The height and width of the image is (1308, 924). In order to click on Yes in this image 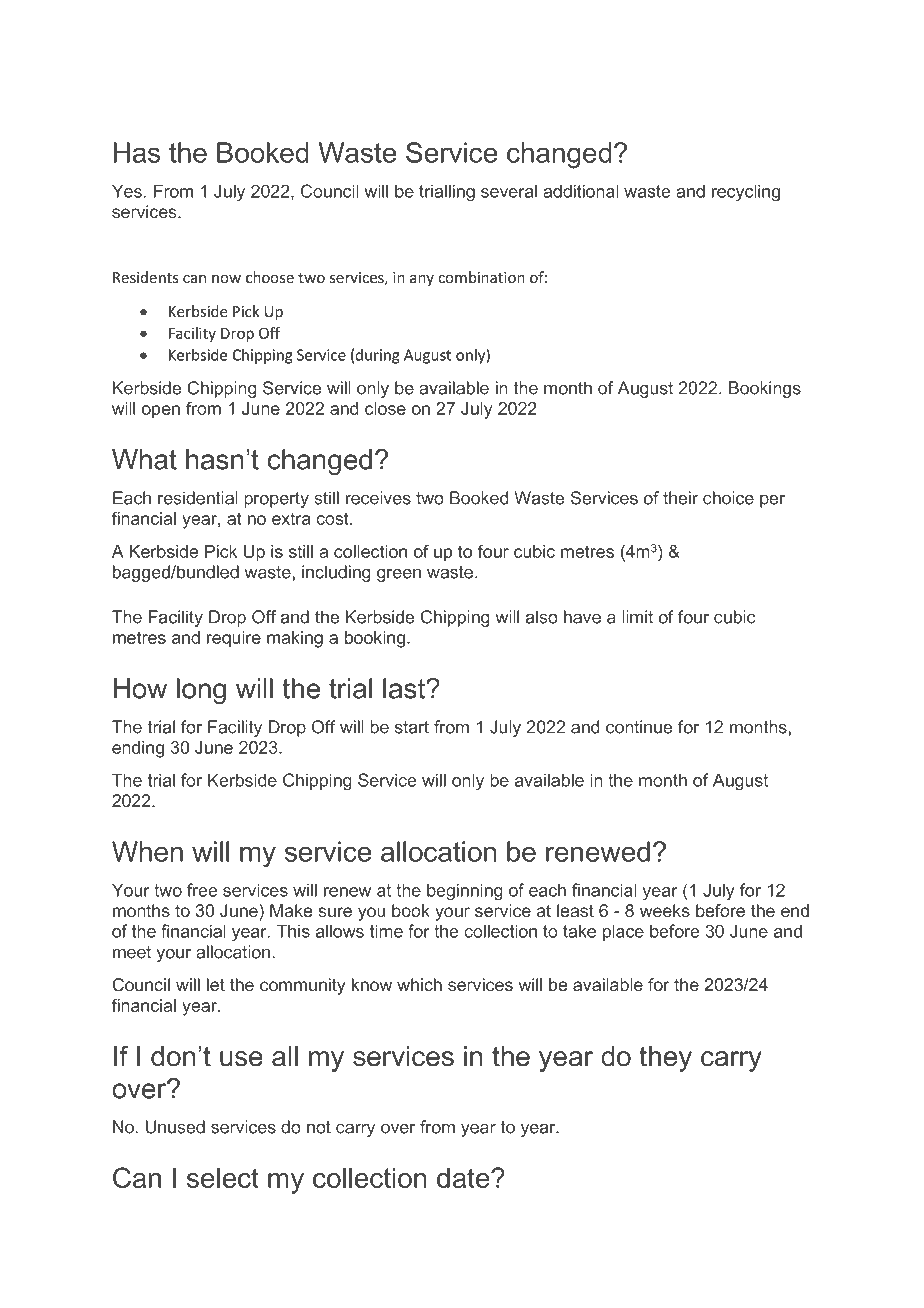, I will do `click(128, 191)`.
